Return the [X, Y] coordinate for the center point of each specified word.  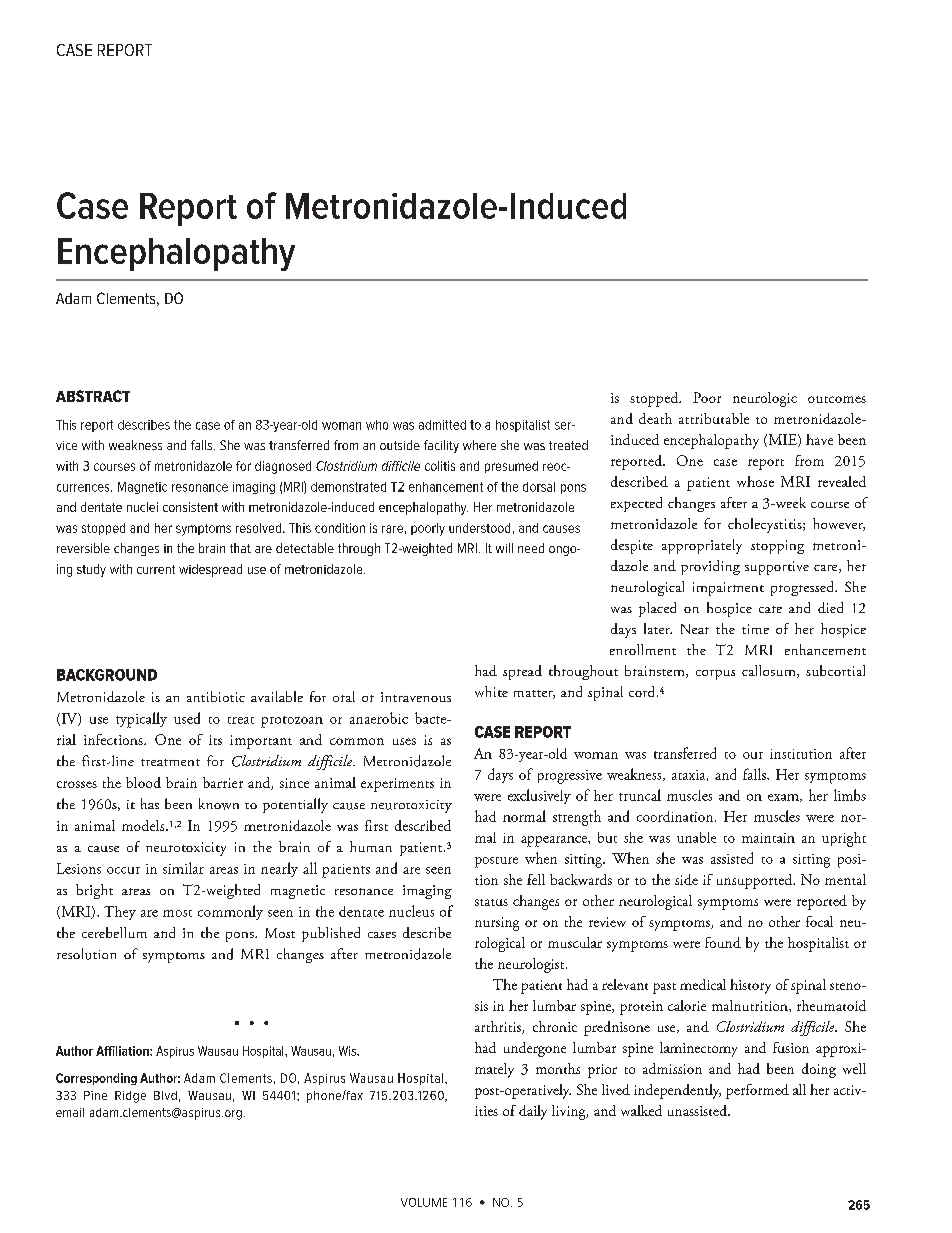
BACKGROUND [107, 675]
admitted [442, 425]
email [70, 1112]
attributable [714, 418]
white [491, 691]
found [723, 942]
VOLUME [424, 1202]
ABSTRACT [93, 396]
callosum [770, 671]
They [120, 913]
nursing [497, 924]
